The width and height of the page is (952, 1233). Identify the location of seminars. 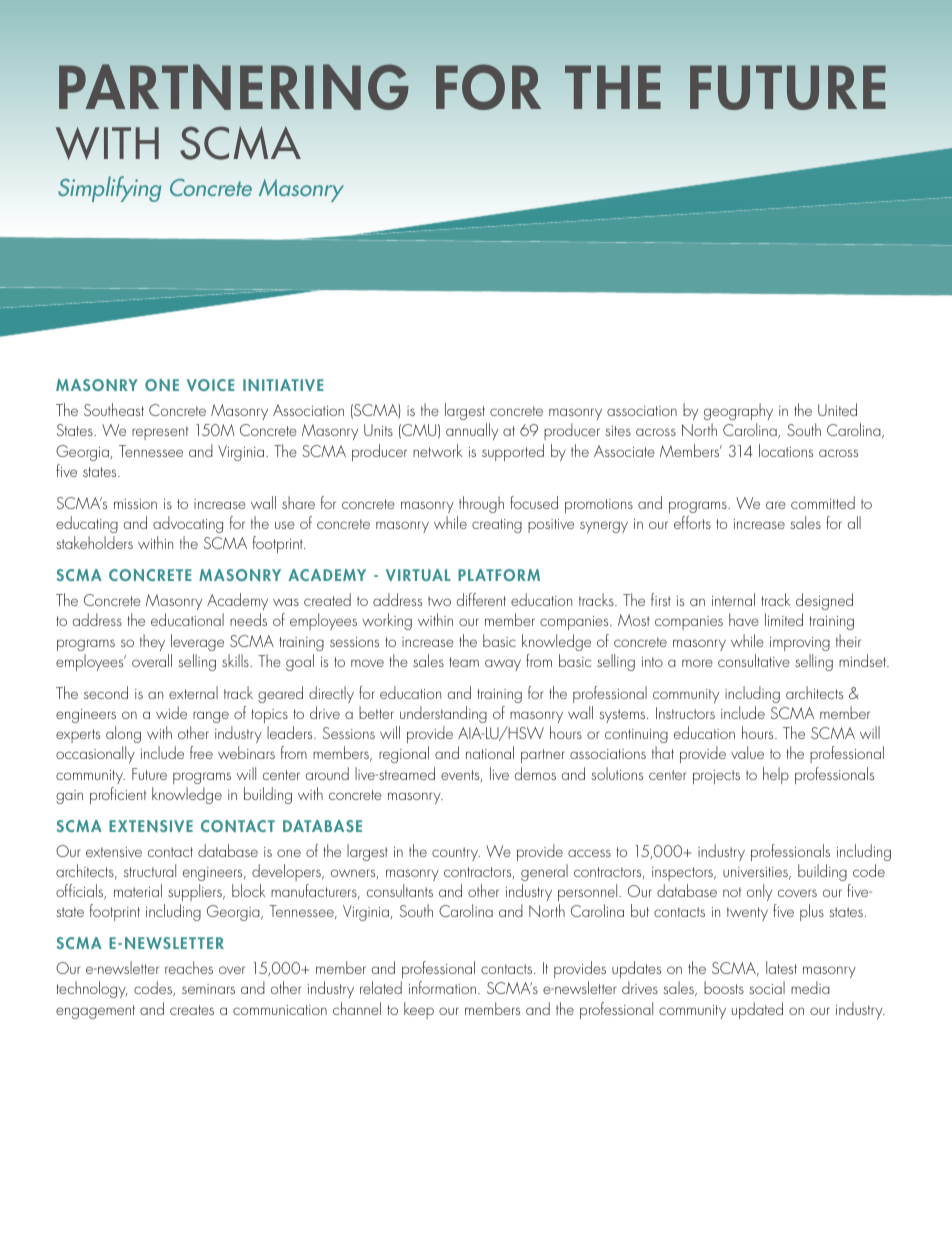
(208, 989).
